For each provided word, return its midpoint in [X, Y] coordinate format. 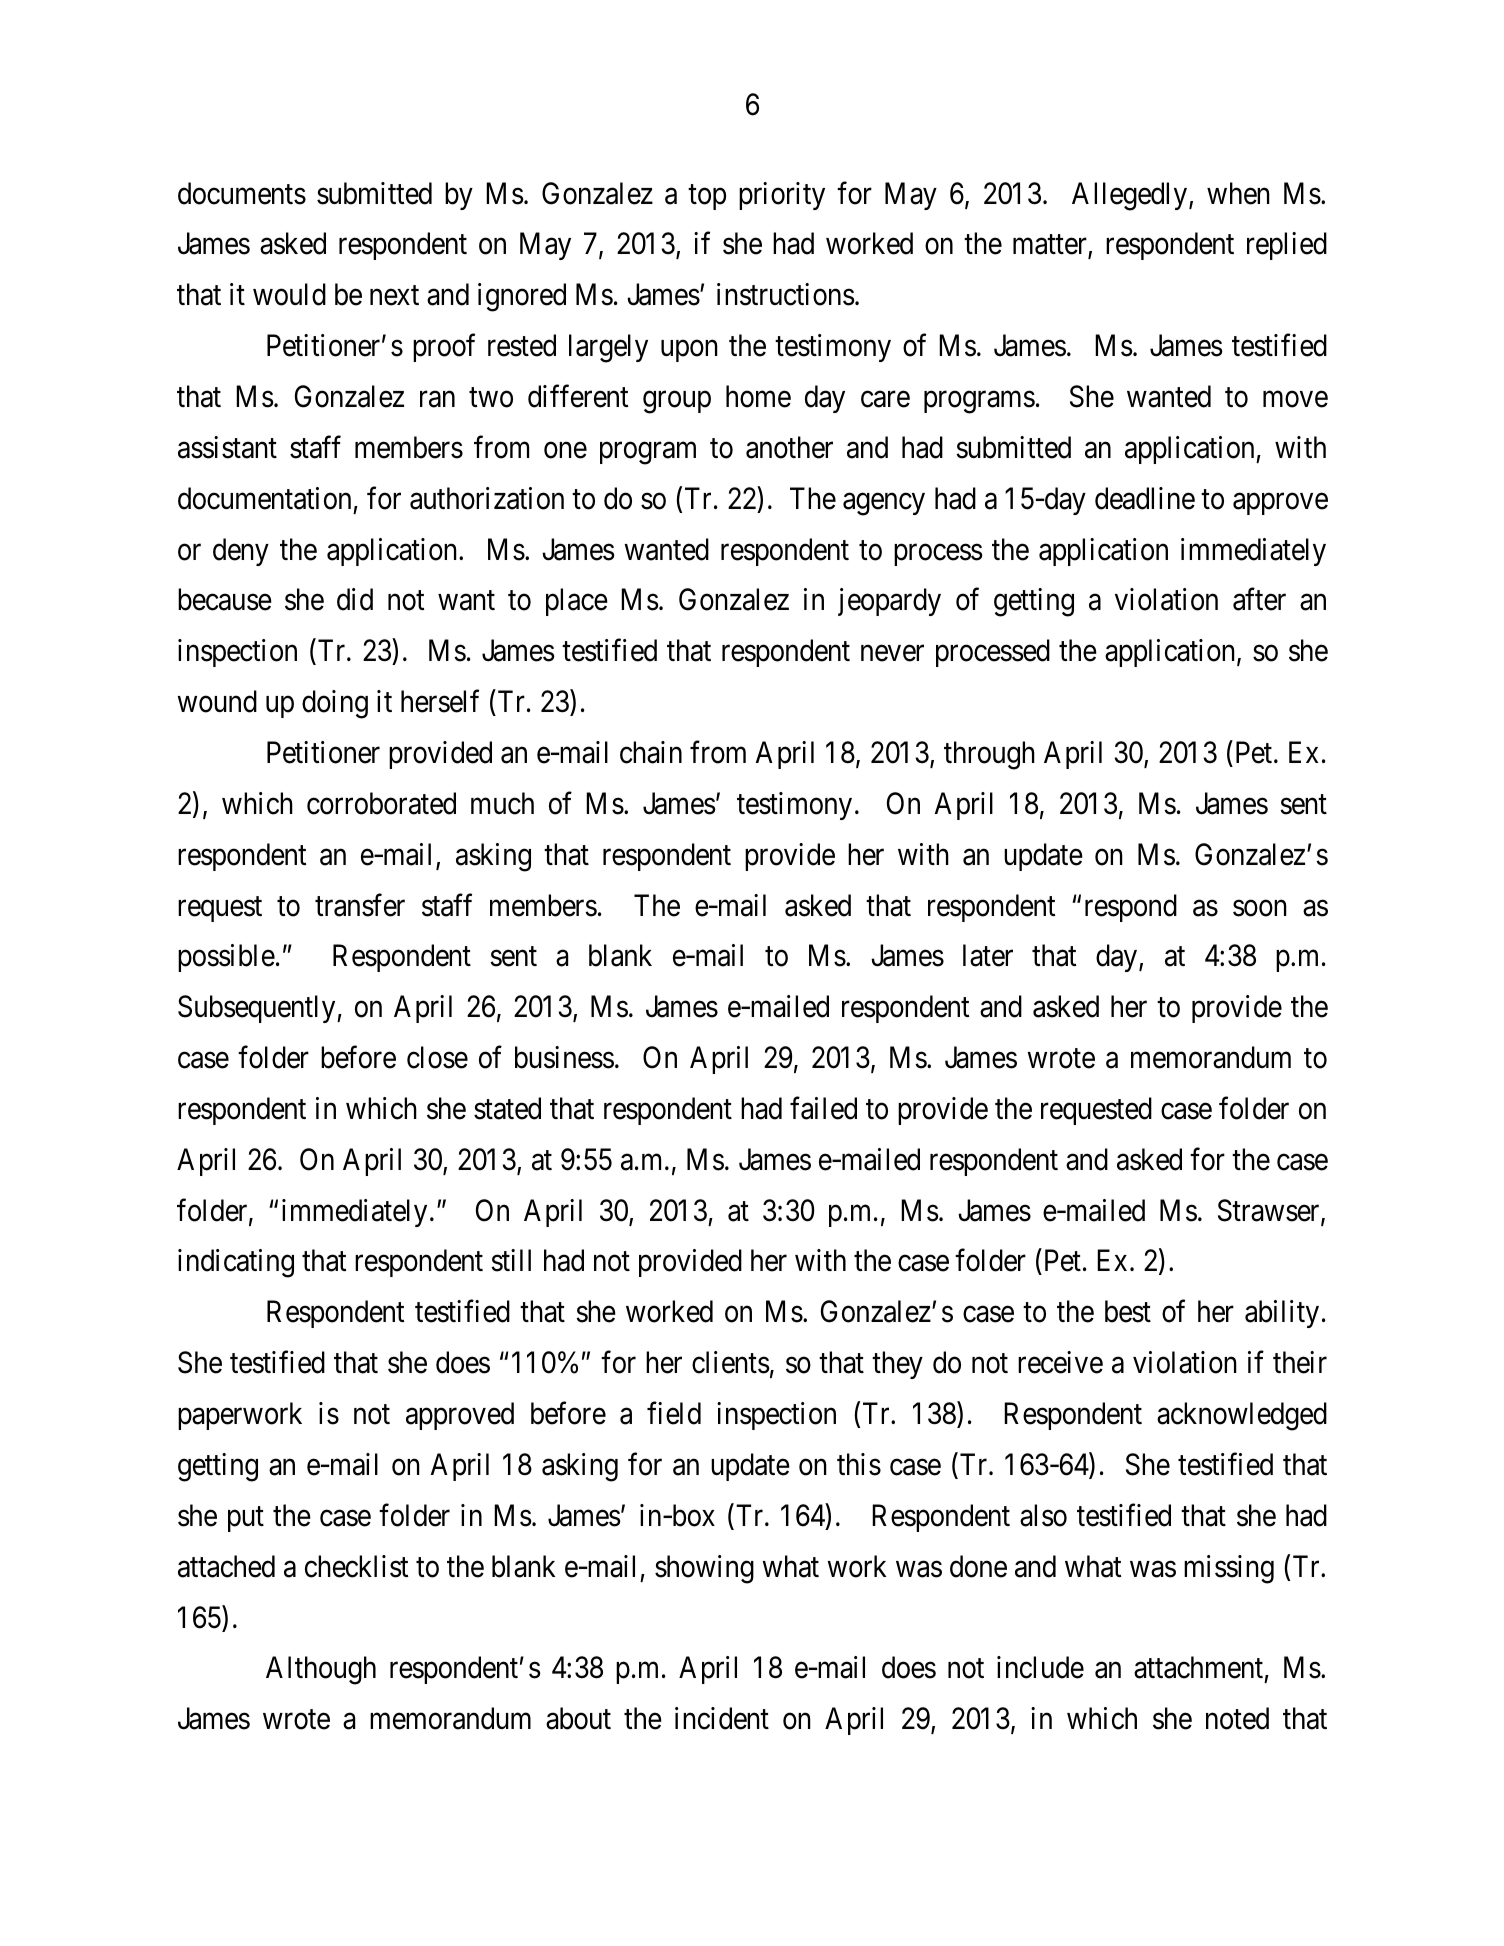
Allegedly [1131, 196]
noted [1237, 1718]
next [394, 296]
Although [321, 1670]
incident [722, 1718]
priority [782, 196]
